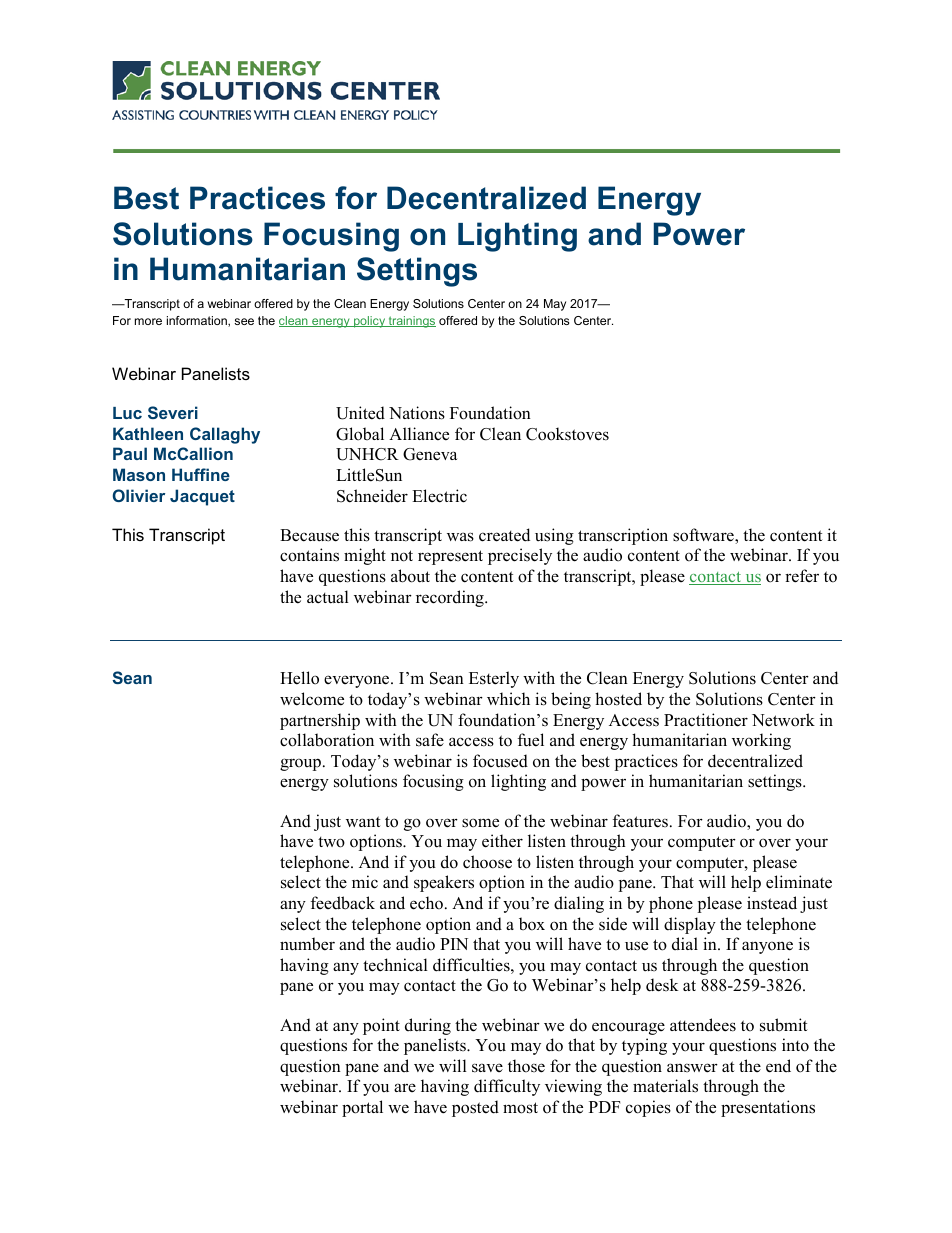 This screenshot has height=1233, width=952. I want to click on trainings, so click(411, 322).
